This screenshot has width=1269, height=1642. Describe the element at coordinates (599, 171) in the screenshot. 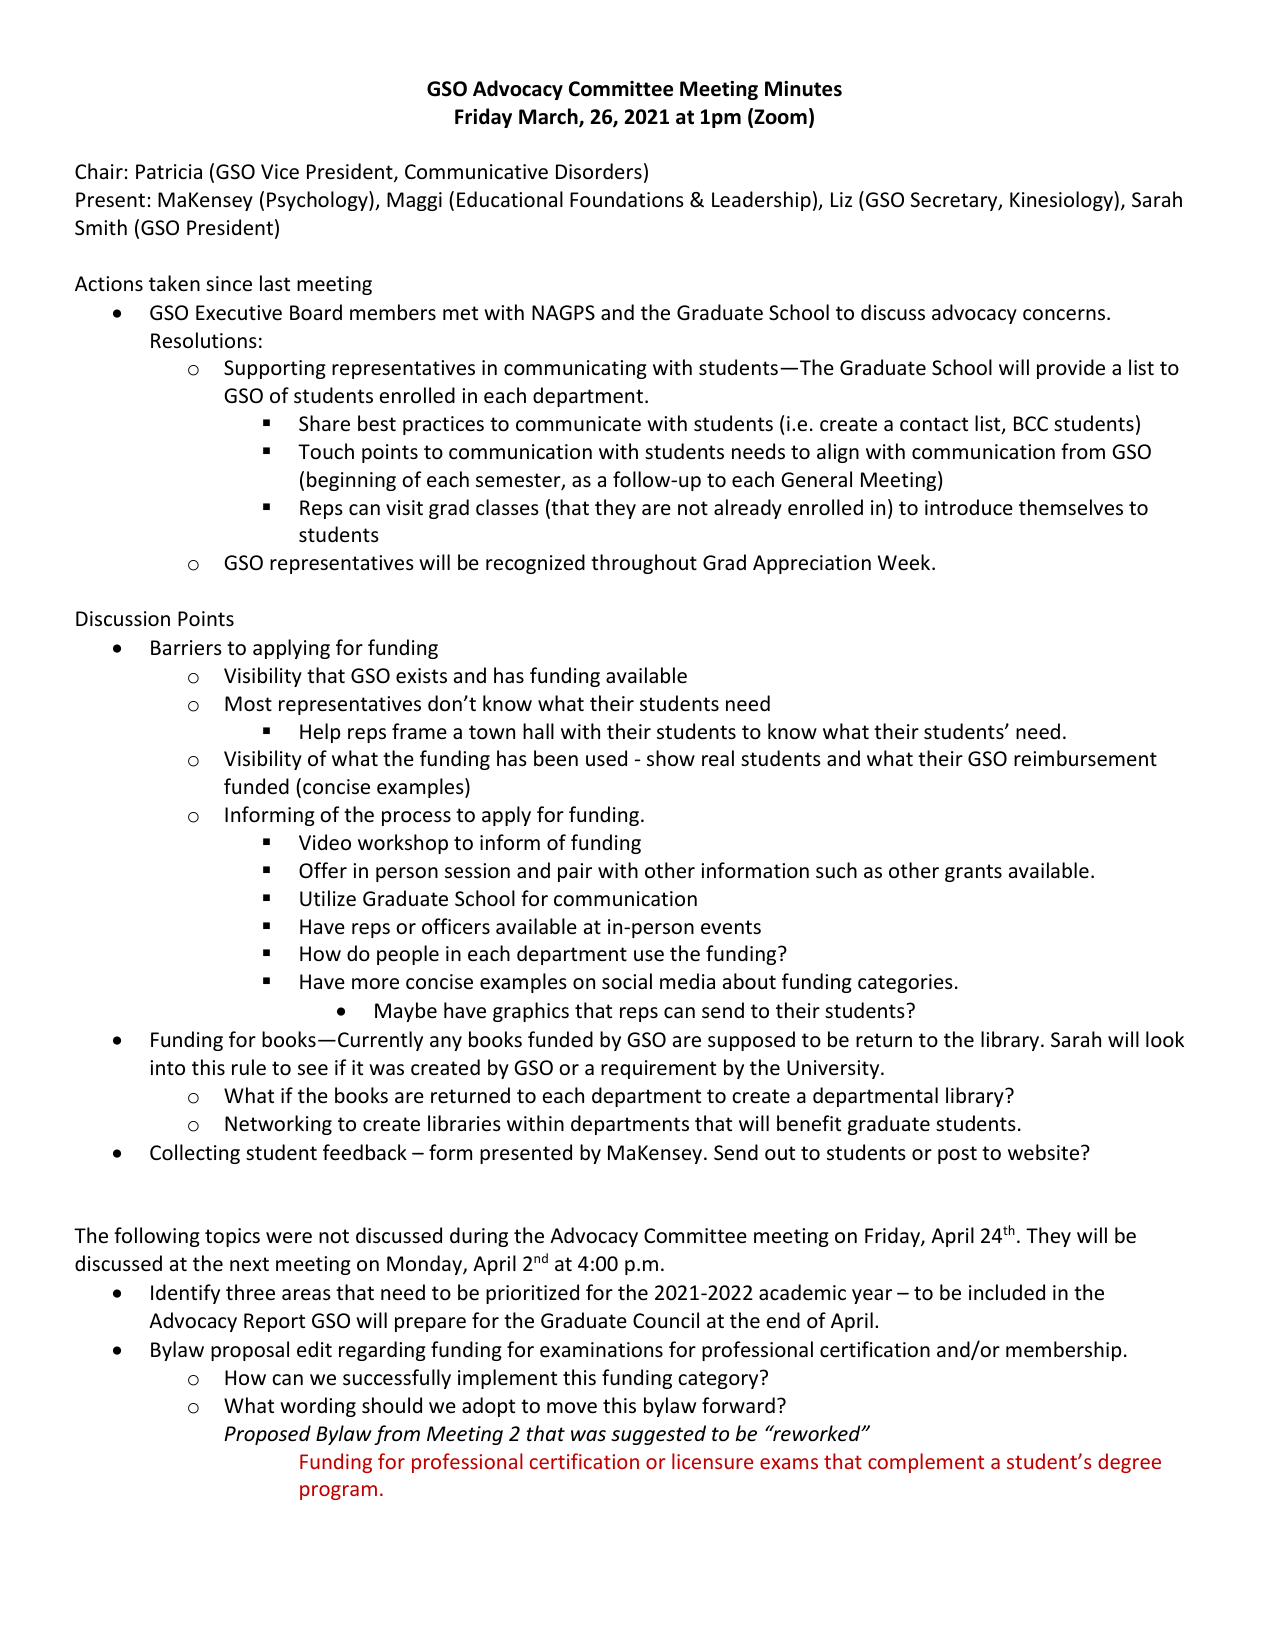

I see `Disorders` at that location.
